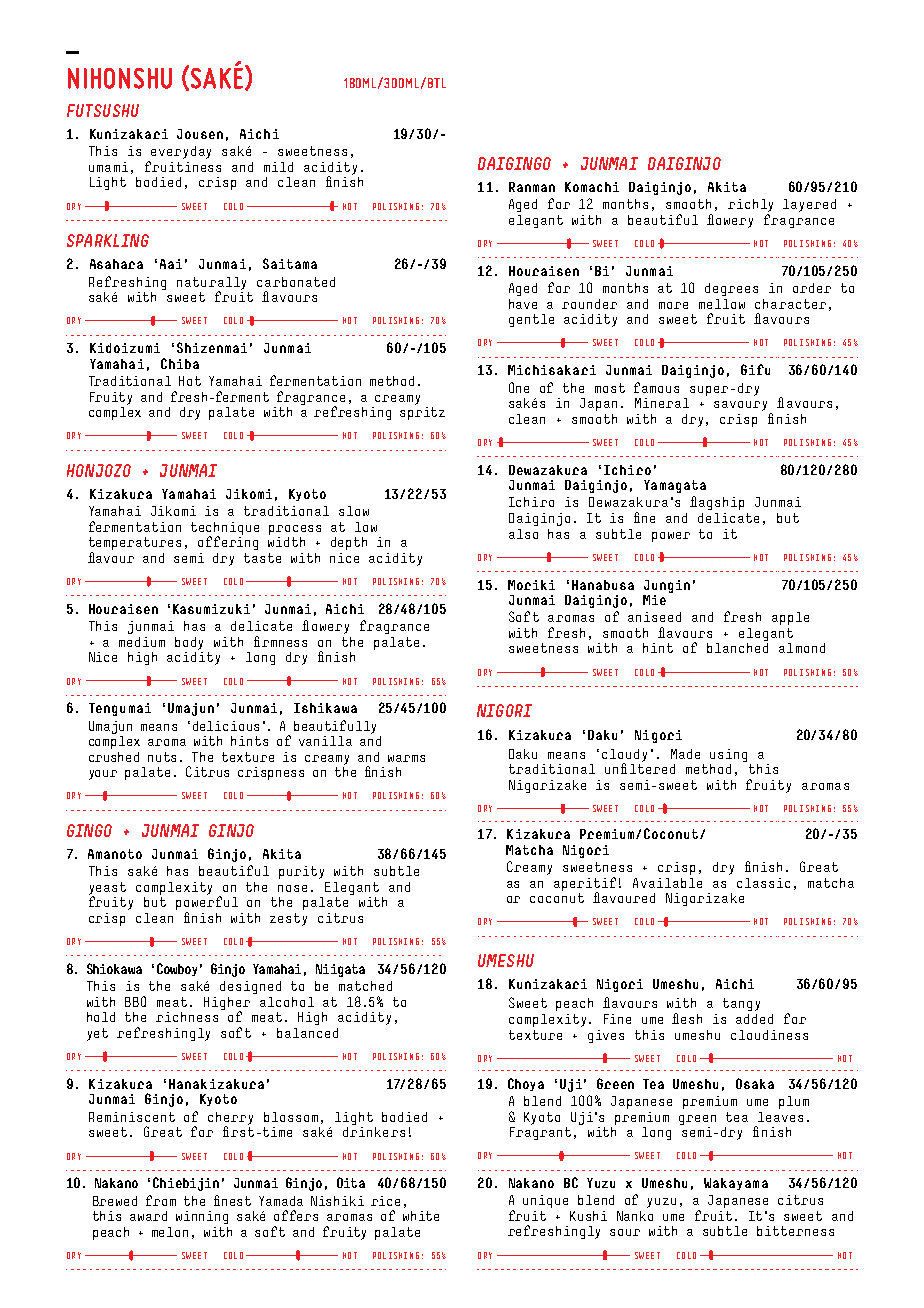 This document has height=1308, width=924. What do you see at coordinates (161, 1200) in the document?
I see `from` at bounding box center [161, 1200].
